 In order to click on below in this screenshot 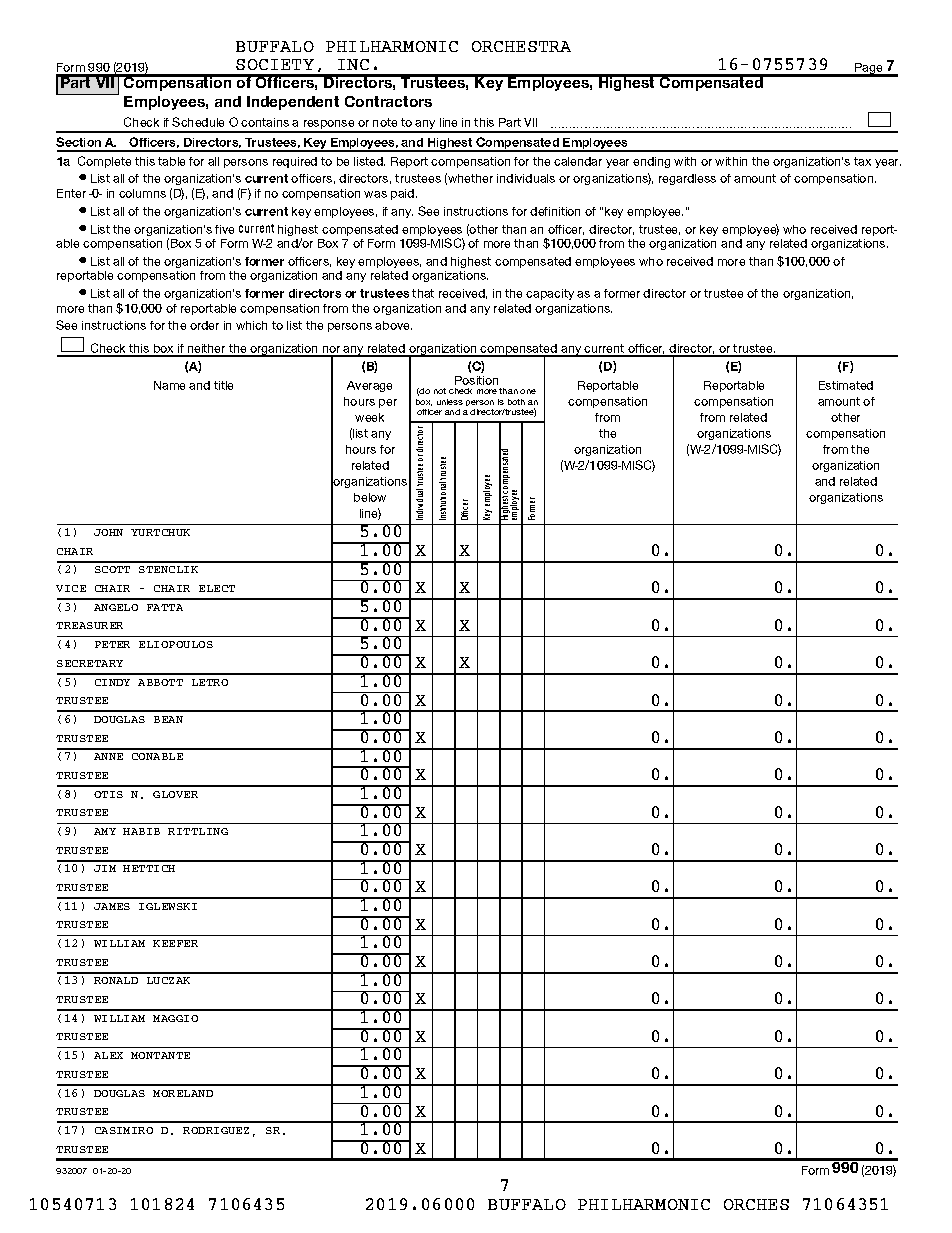, I will do `click(370, 497)`.
